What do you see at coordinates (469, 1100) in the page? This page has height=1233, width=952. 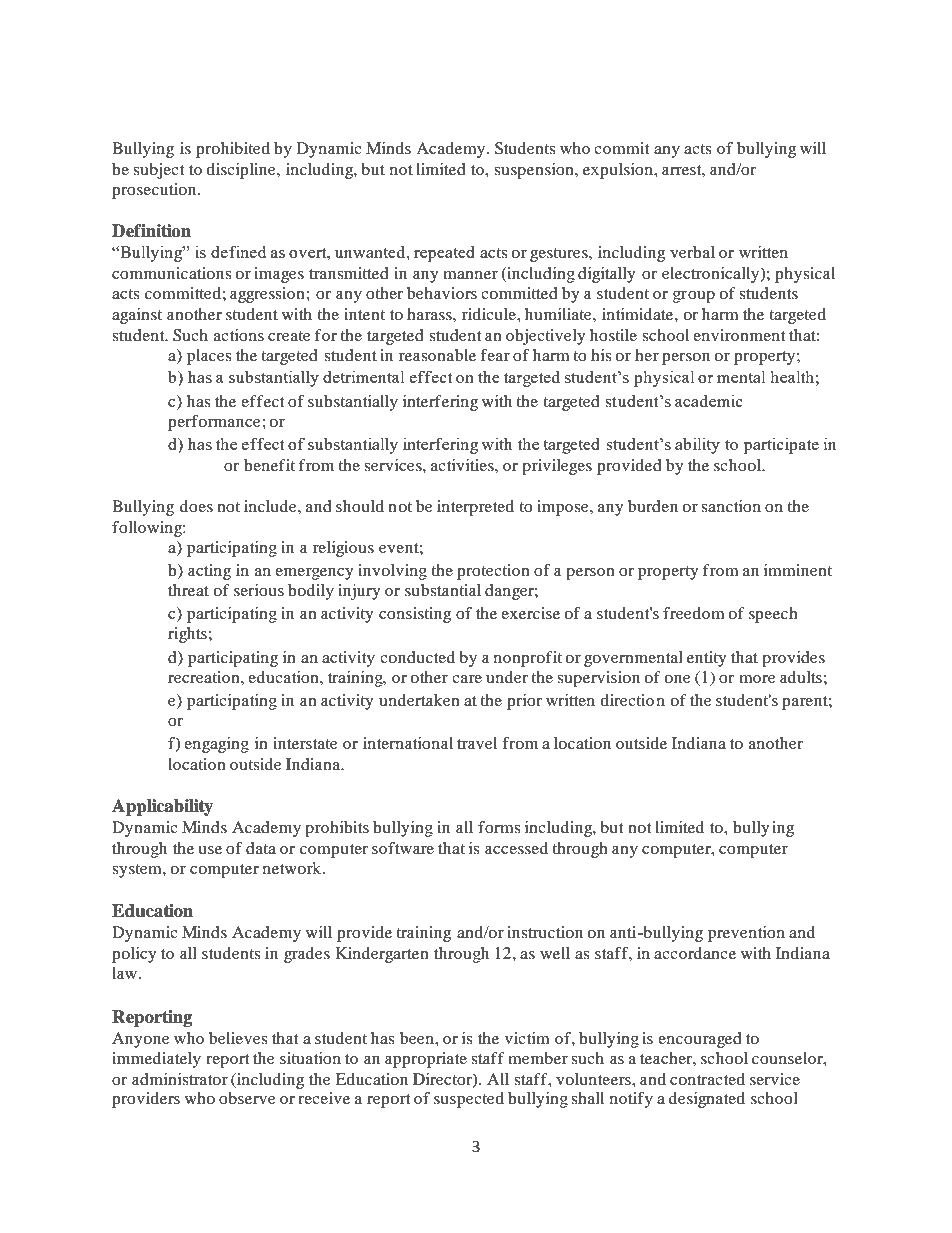 I see `suspected` at bounding box center [469, 1100].
